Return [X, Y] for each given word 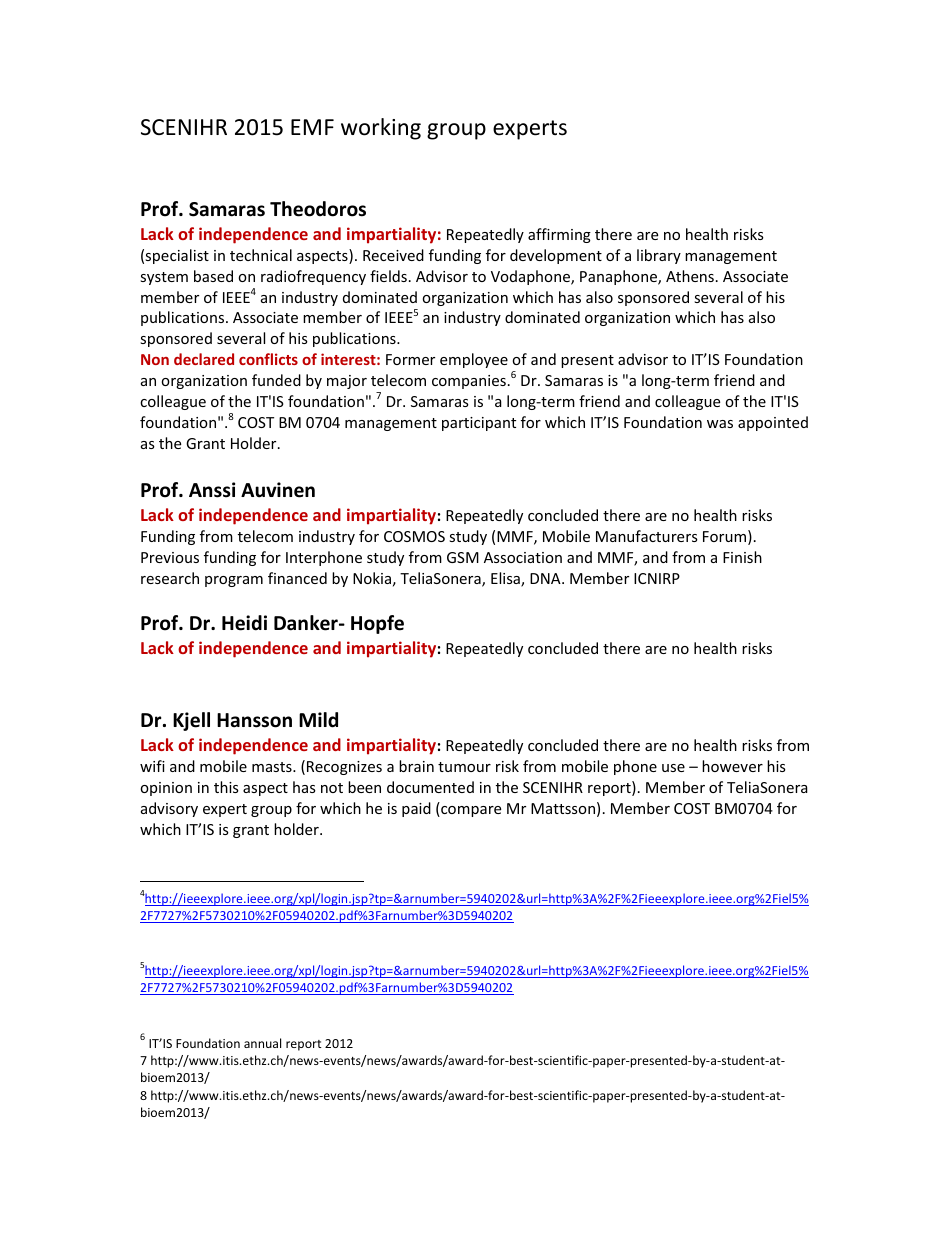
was [720, 424]
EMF [312, 127]
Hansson [254, 720]
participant [479, 424]
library [659, 256]
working [381, 129]
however [732, 766]
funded [276, 380]
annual [262, 1043]
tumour [464, 767]
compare [470, 811]
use [673, 768]
